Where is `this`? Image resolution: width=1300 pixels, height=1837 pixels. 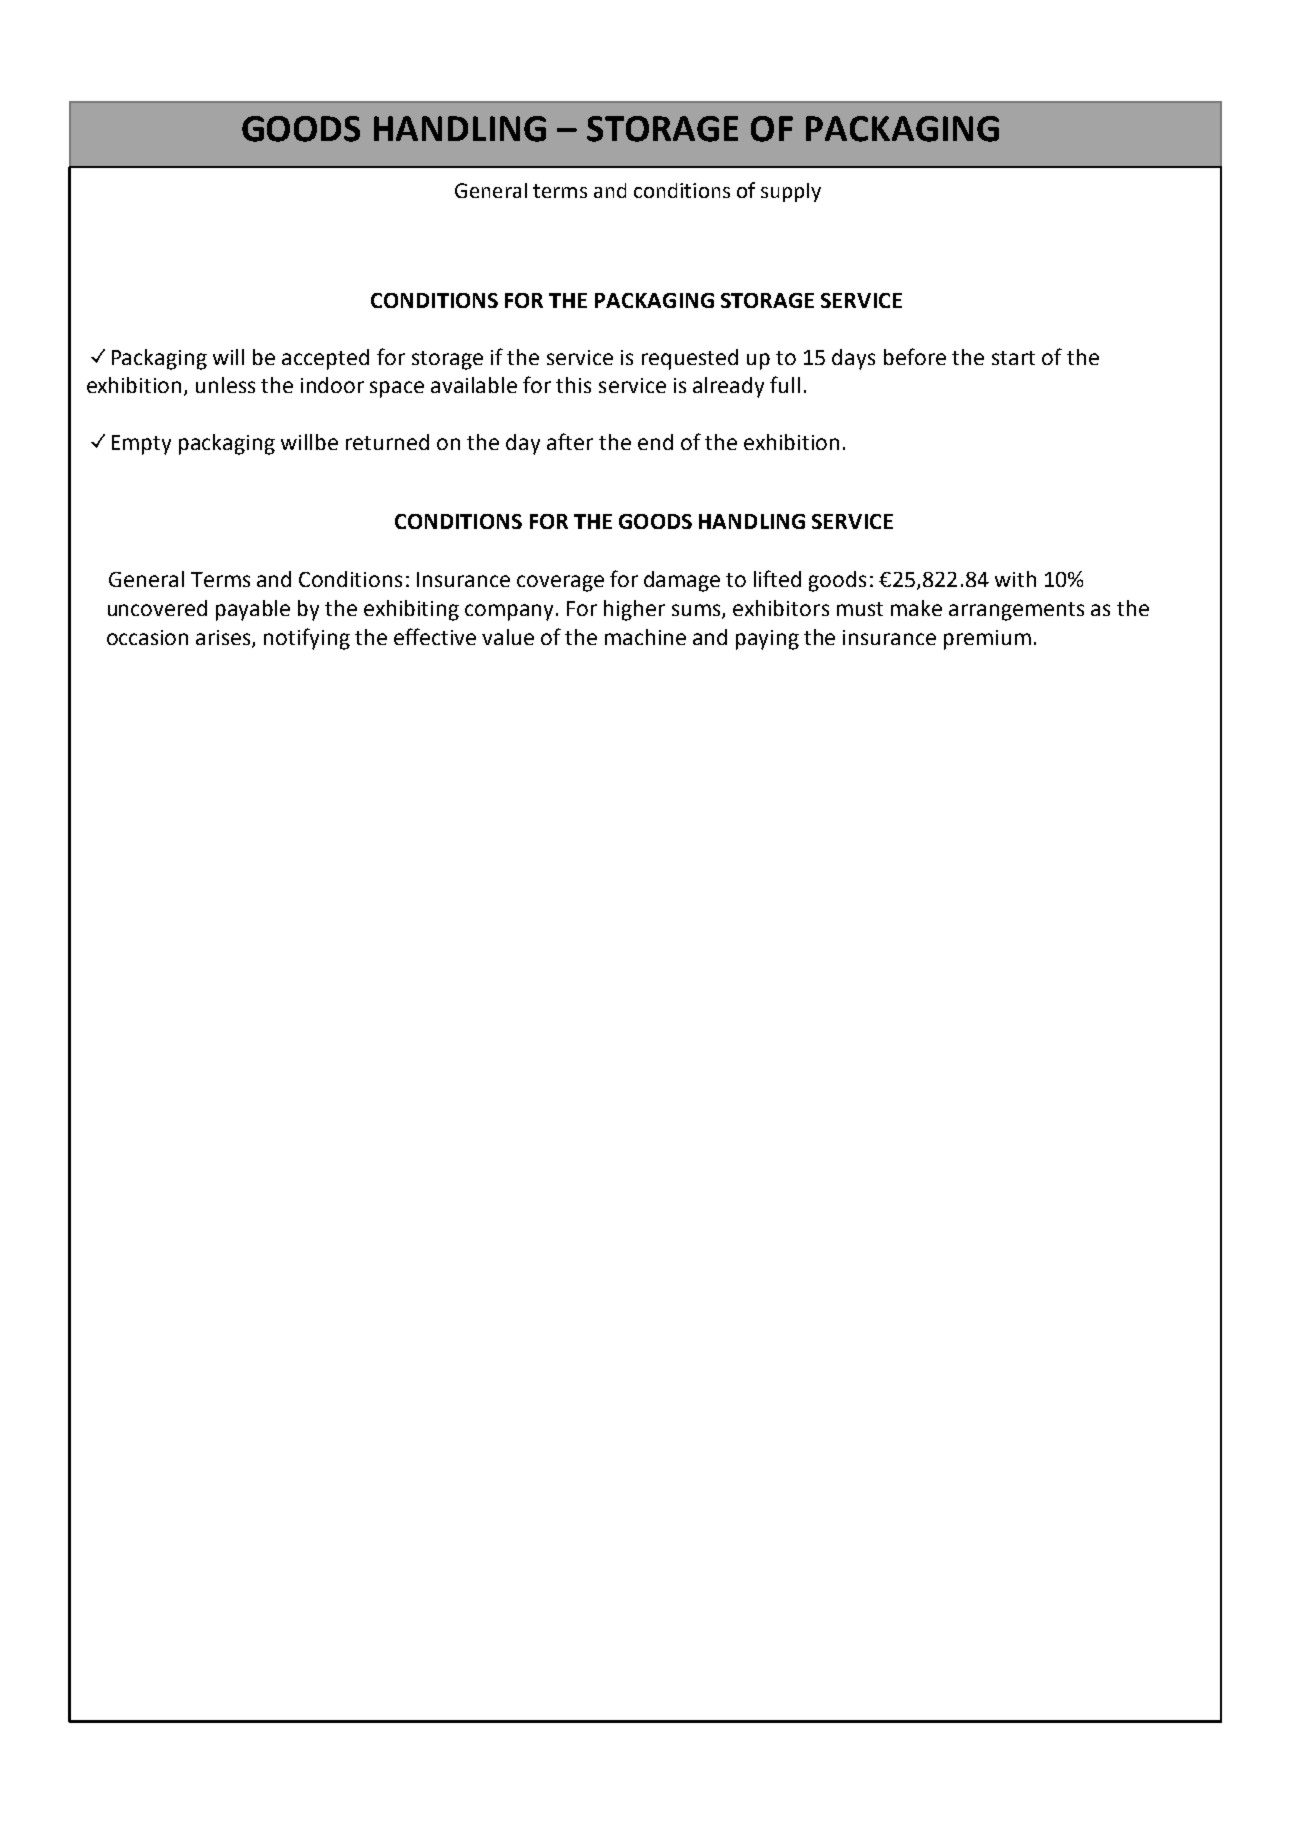 this is located at coordinates (573, 385).
